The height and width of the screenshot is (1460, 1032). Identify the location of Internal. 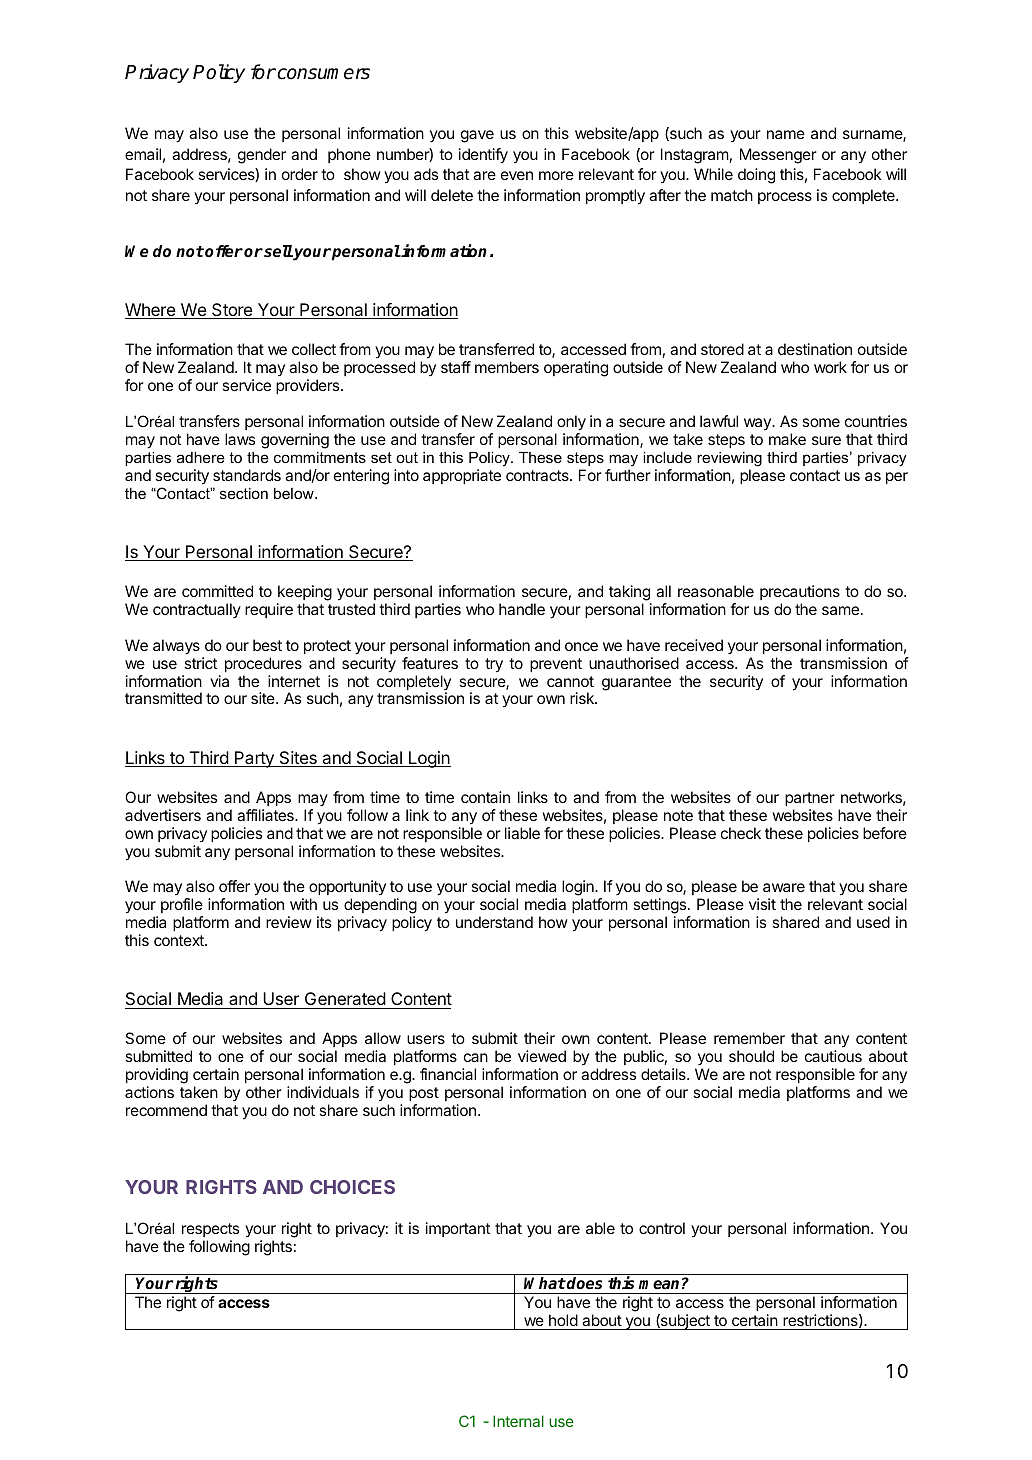
(518, 1421).
